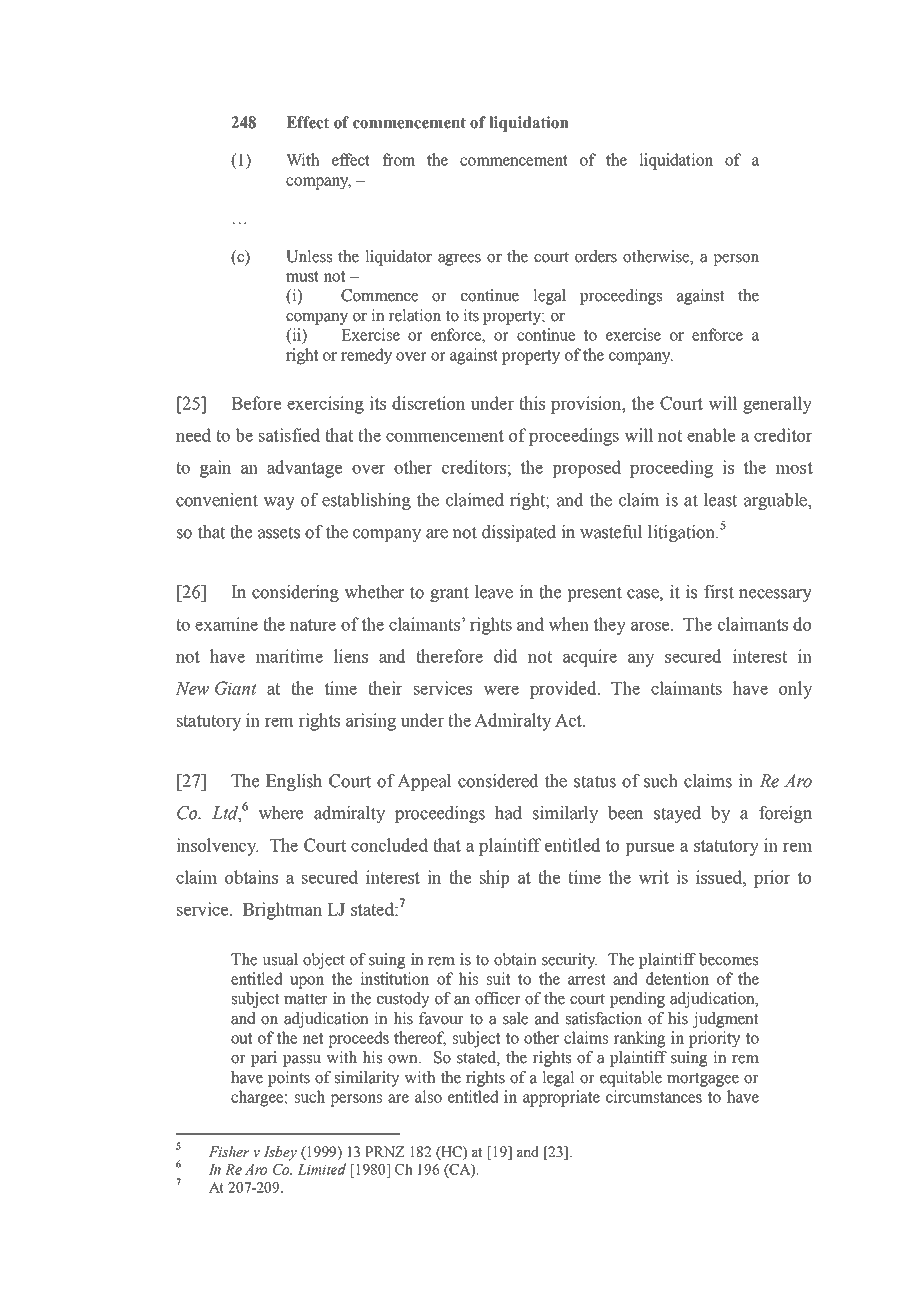  Describe the element at coordinates (428, 1096) in the document. I see `also` at that location.
